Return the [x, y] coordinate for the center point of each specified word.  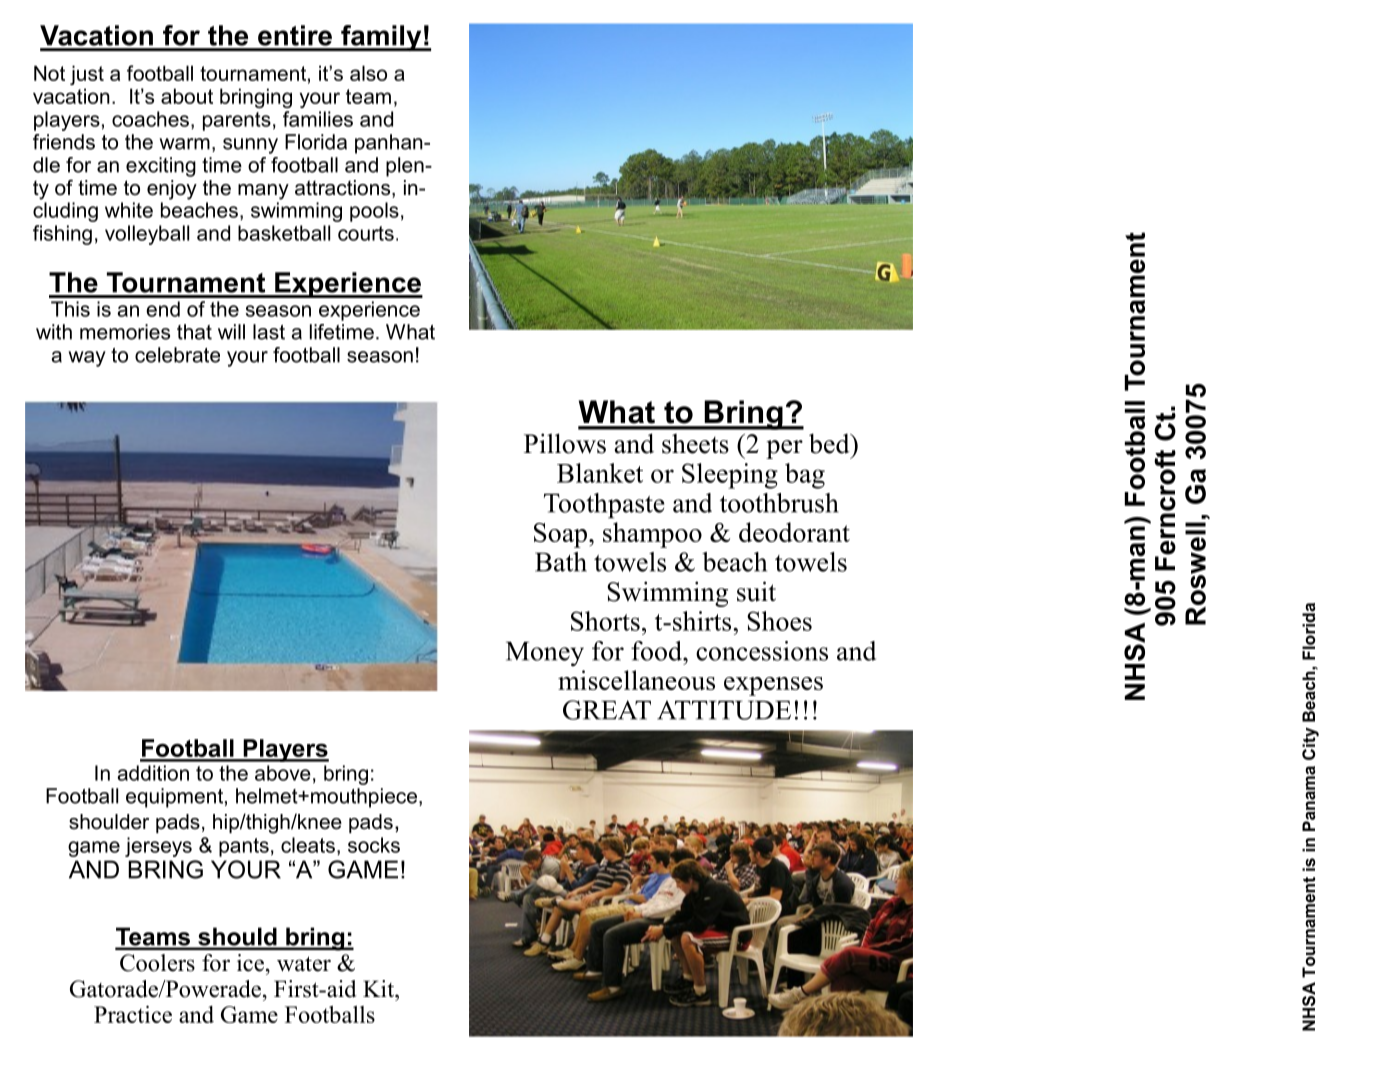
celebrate [177, 355]
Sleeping [730, 476]
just [87, 75]
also [368, 73]
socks [374, 845]
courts [366, 233]
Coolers [157, 963]
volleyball [147, 235]
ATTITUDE [724, 710]
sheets [695, 444]
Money [545, 654]
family [381, 38]
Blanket [600, 473]
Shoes [779, 621]
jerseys [158, 847]
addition [153, 773]
